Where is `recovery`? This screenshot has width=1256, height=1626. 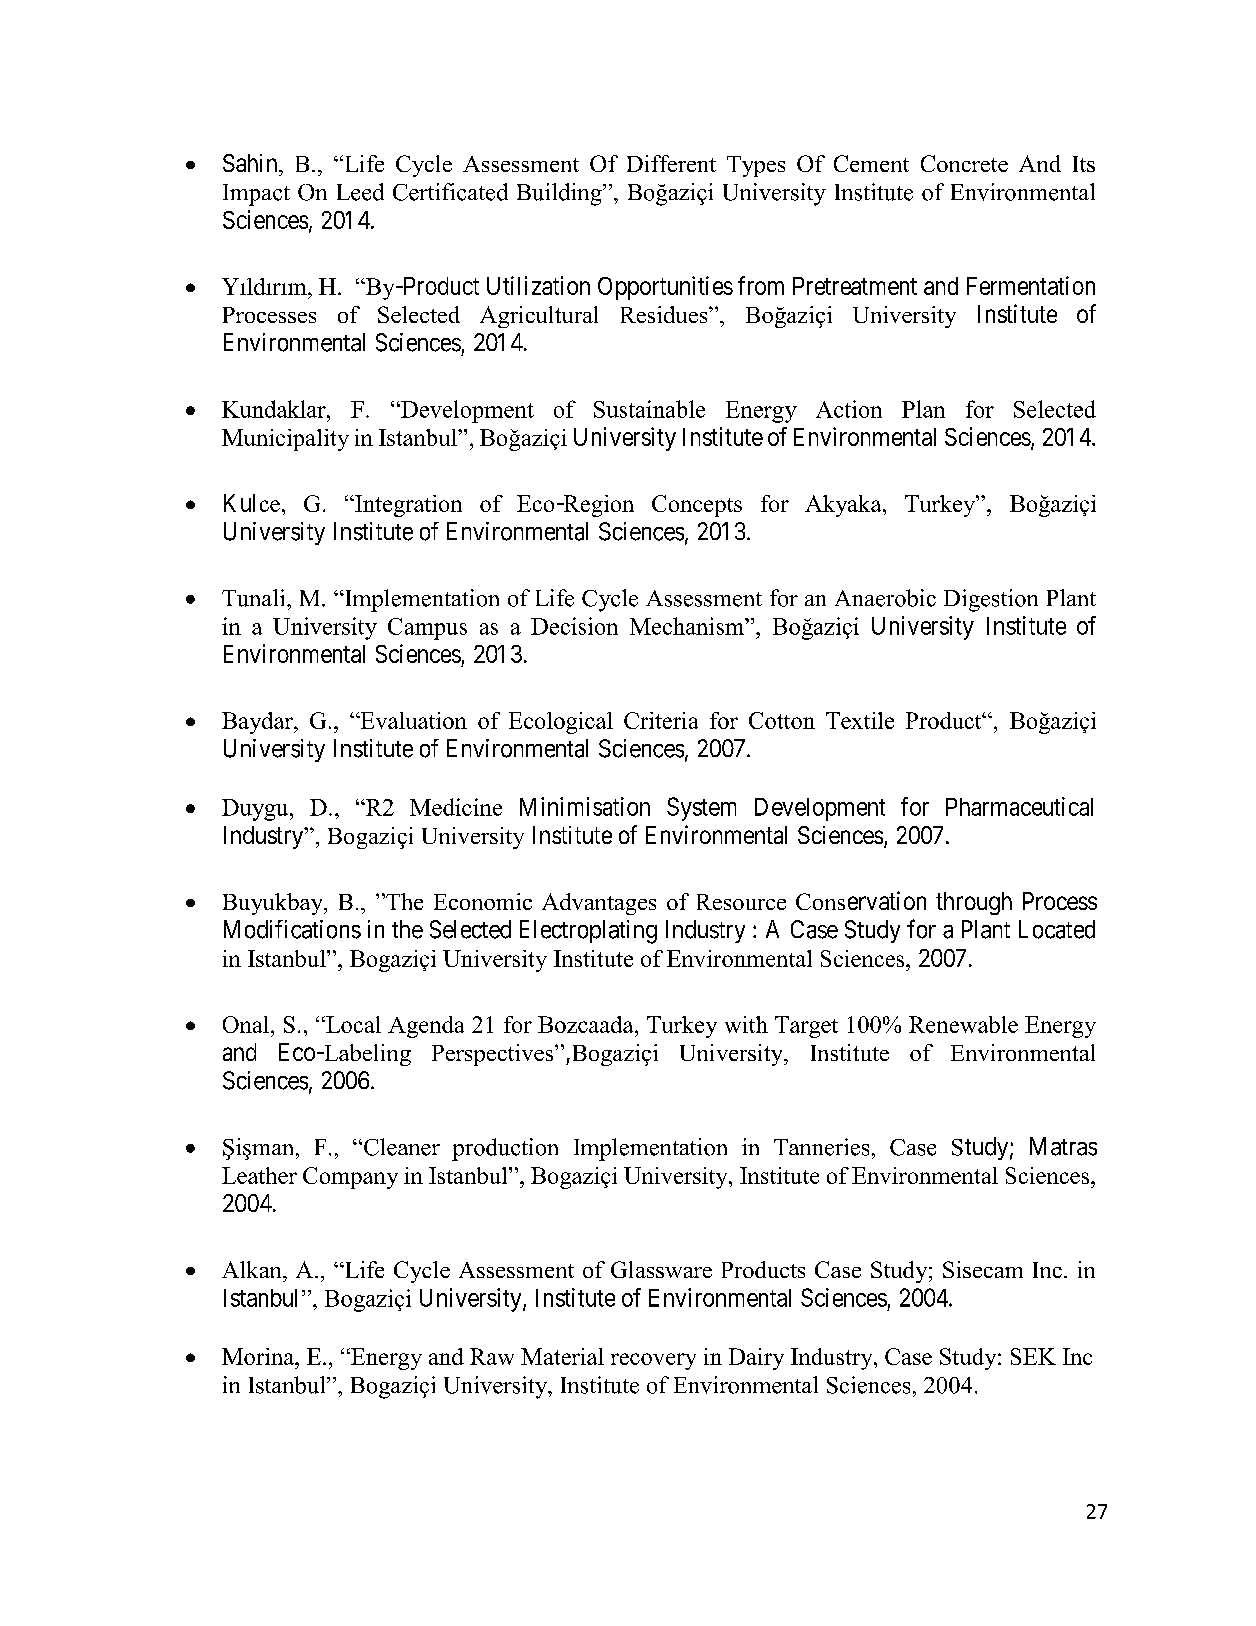 recovery is located at coordinates (653, 1361).
